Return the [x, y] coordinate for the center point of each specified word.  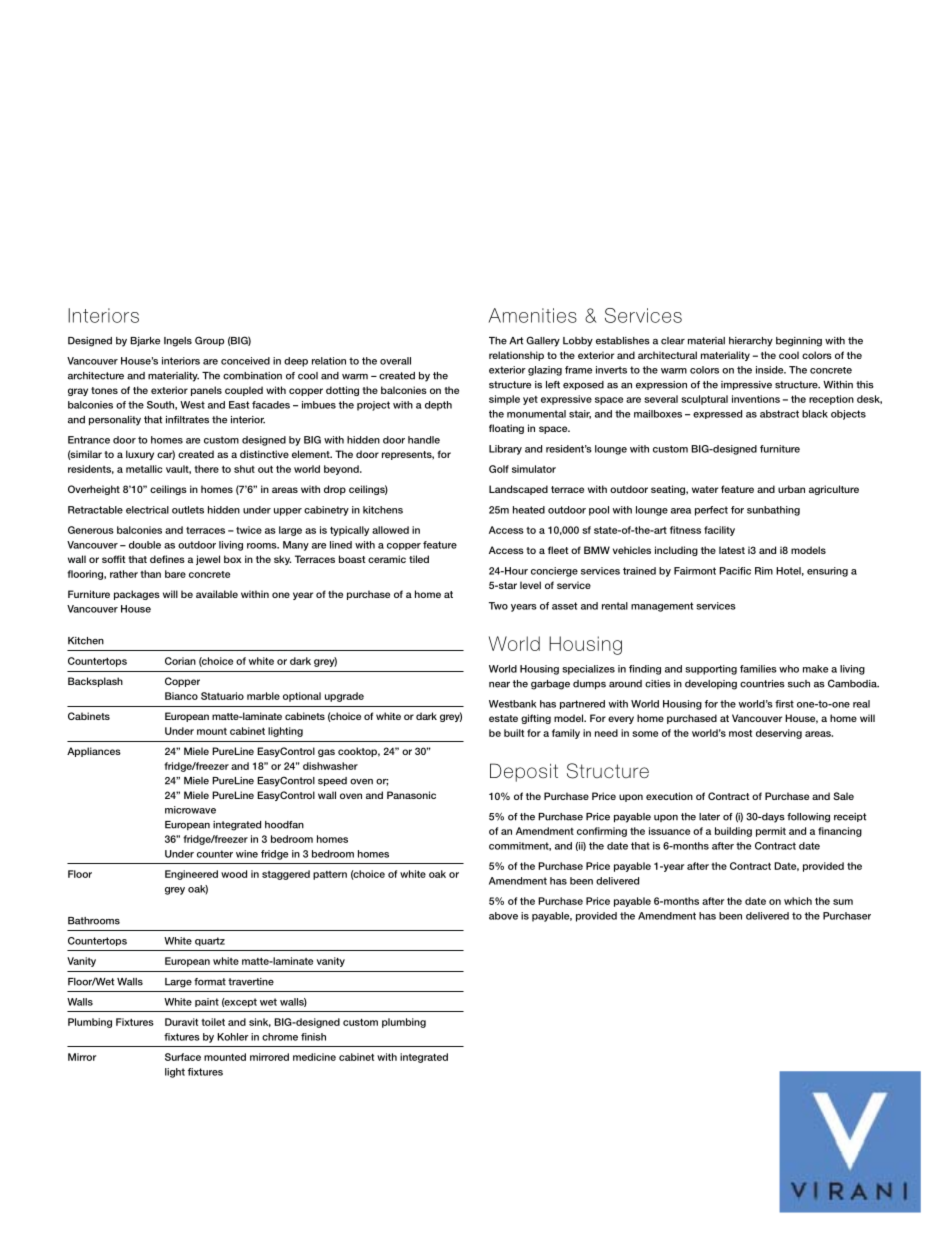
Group [209, 341]
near [499, 685]
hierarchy [751, 342]
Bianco [181, 696]
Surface [183, 1057]
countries [762, 684]
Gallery [543, 341]
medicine [314, 1057]
